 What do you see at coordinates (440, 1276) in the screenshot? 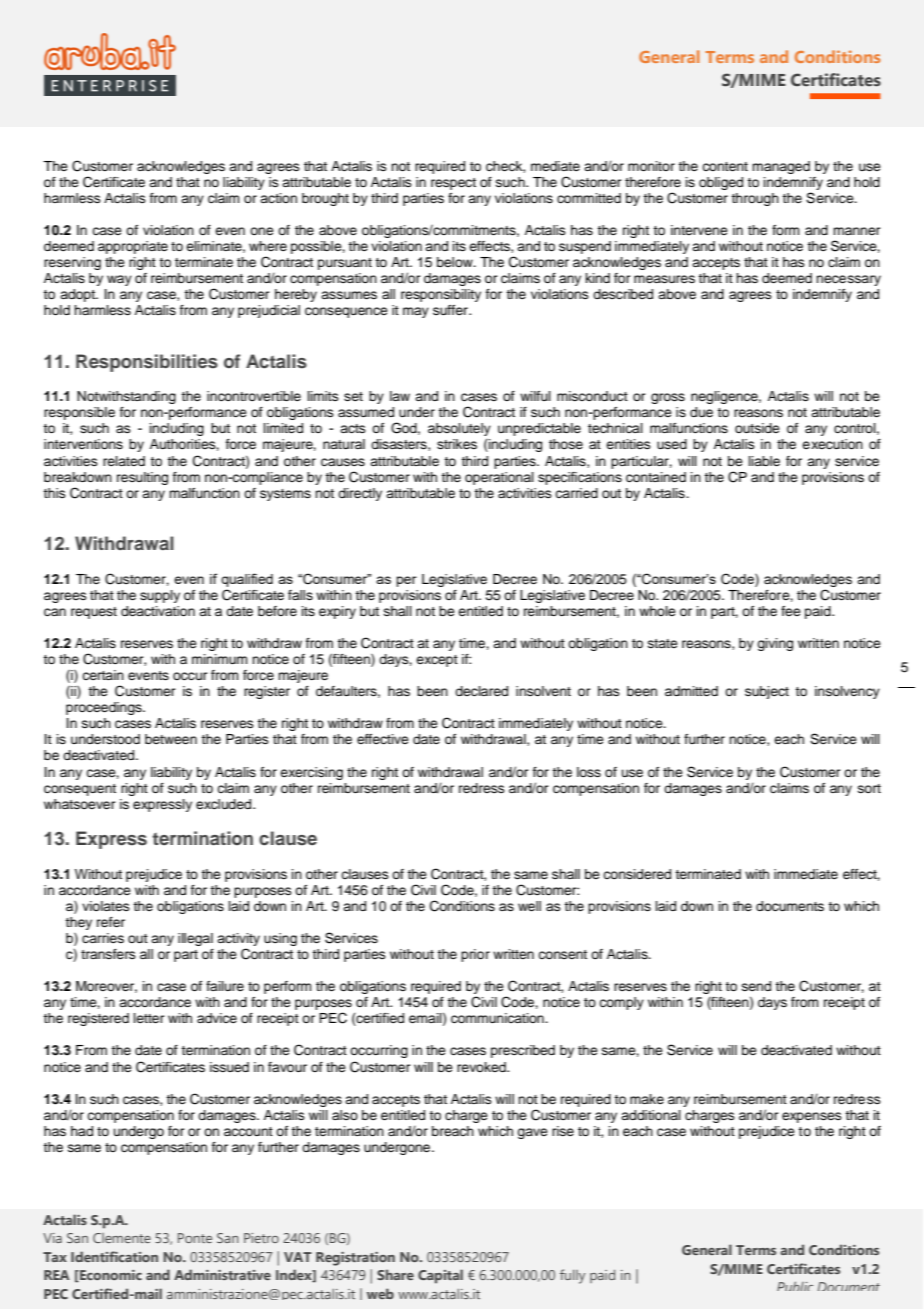
I see `Capital` at bounding box center [440, 1276].
